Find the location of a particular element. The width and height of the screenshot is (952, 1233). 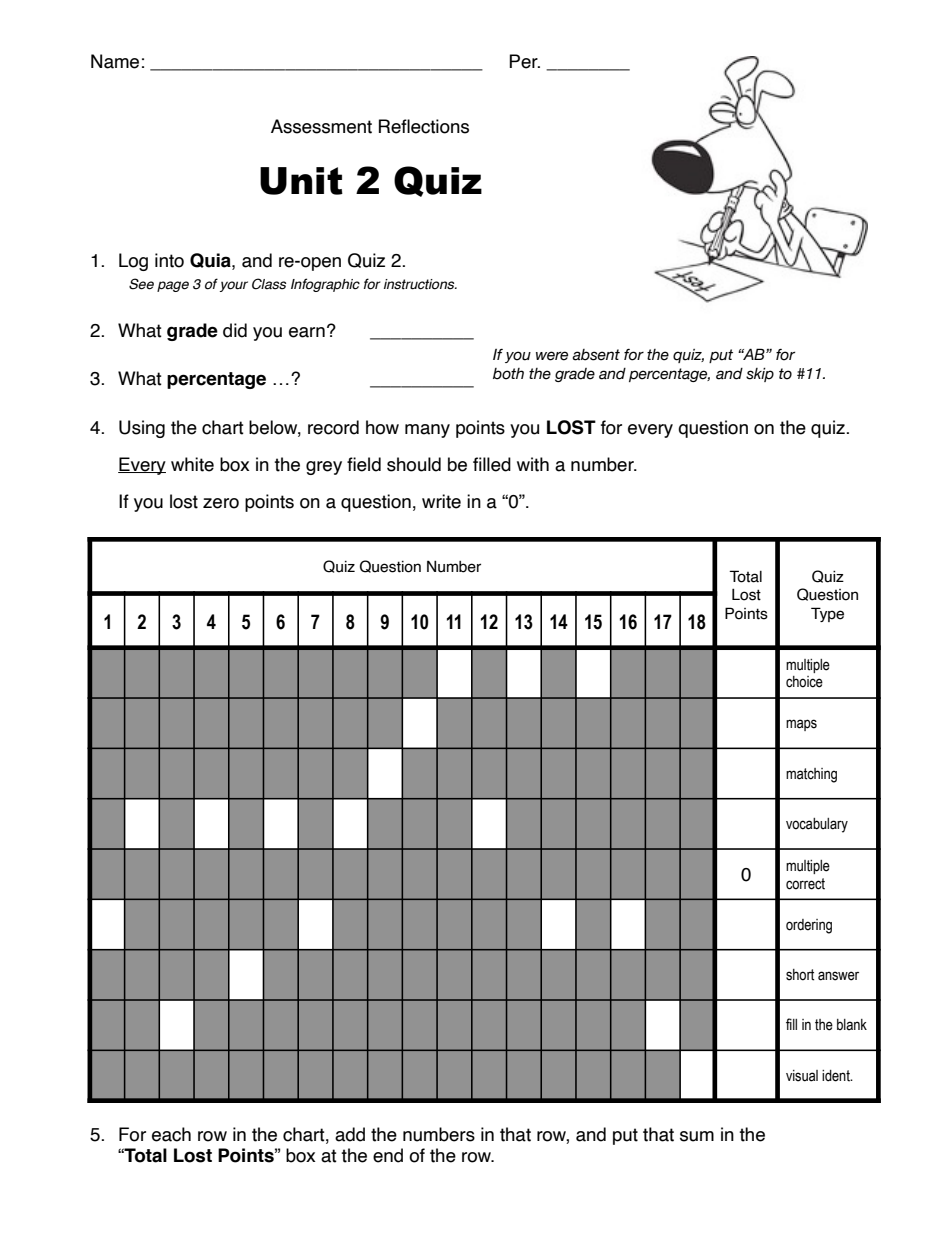

Type is located at coordinates (827, 614).
